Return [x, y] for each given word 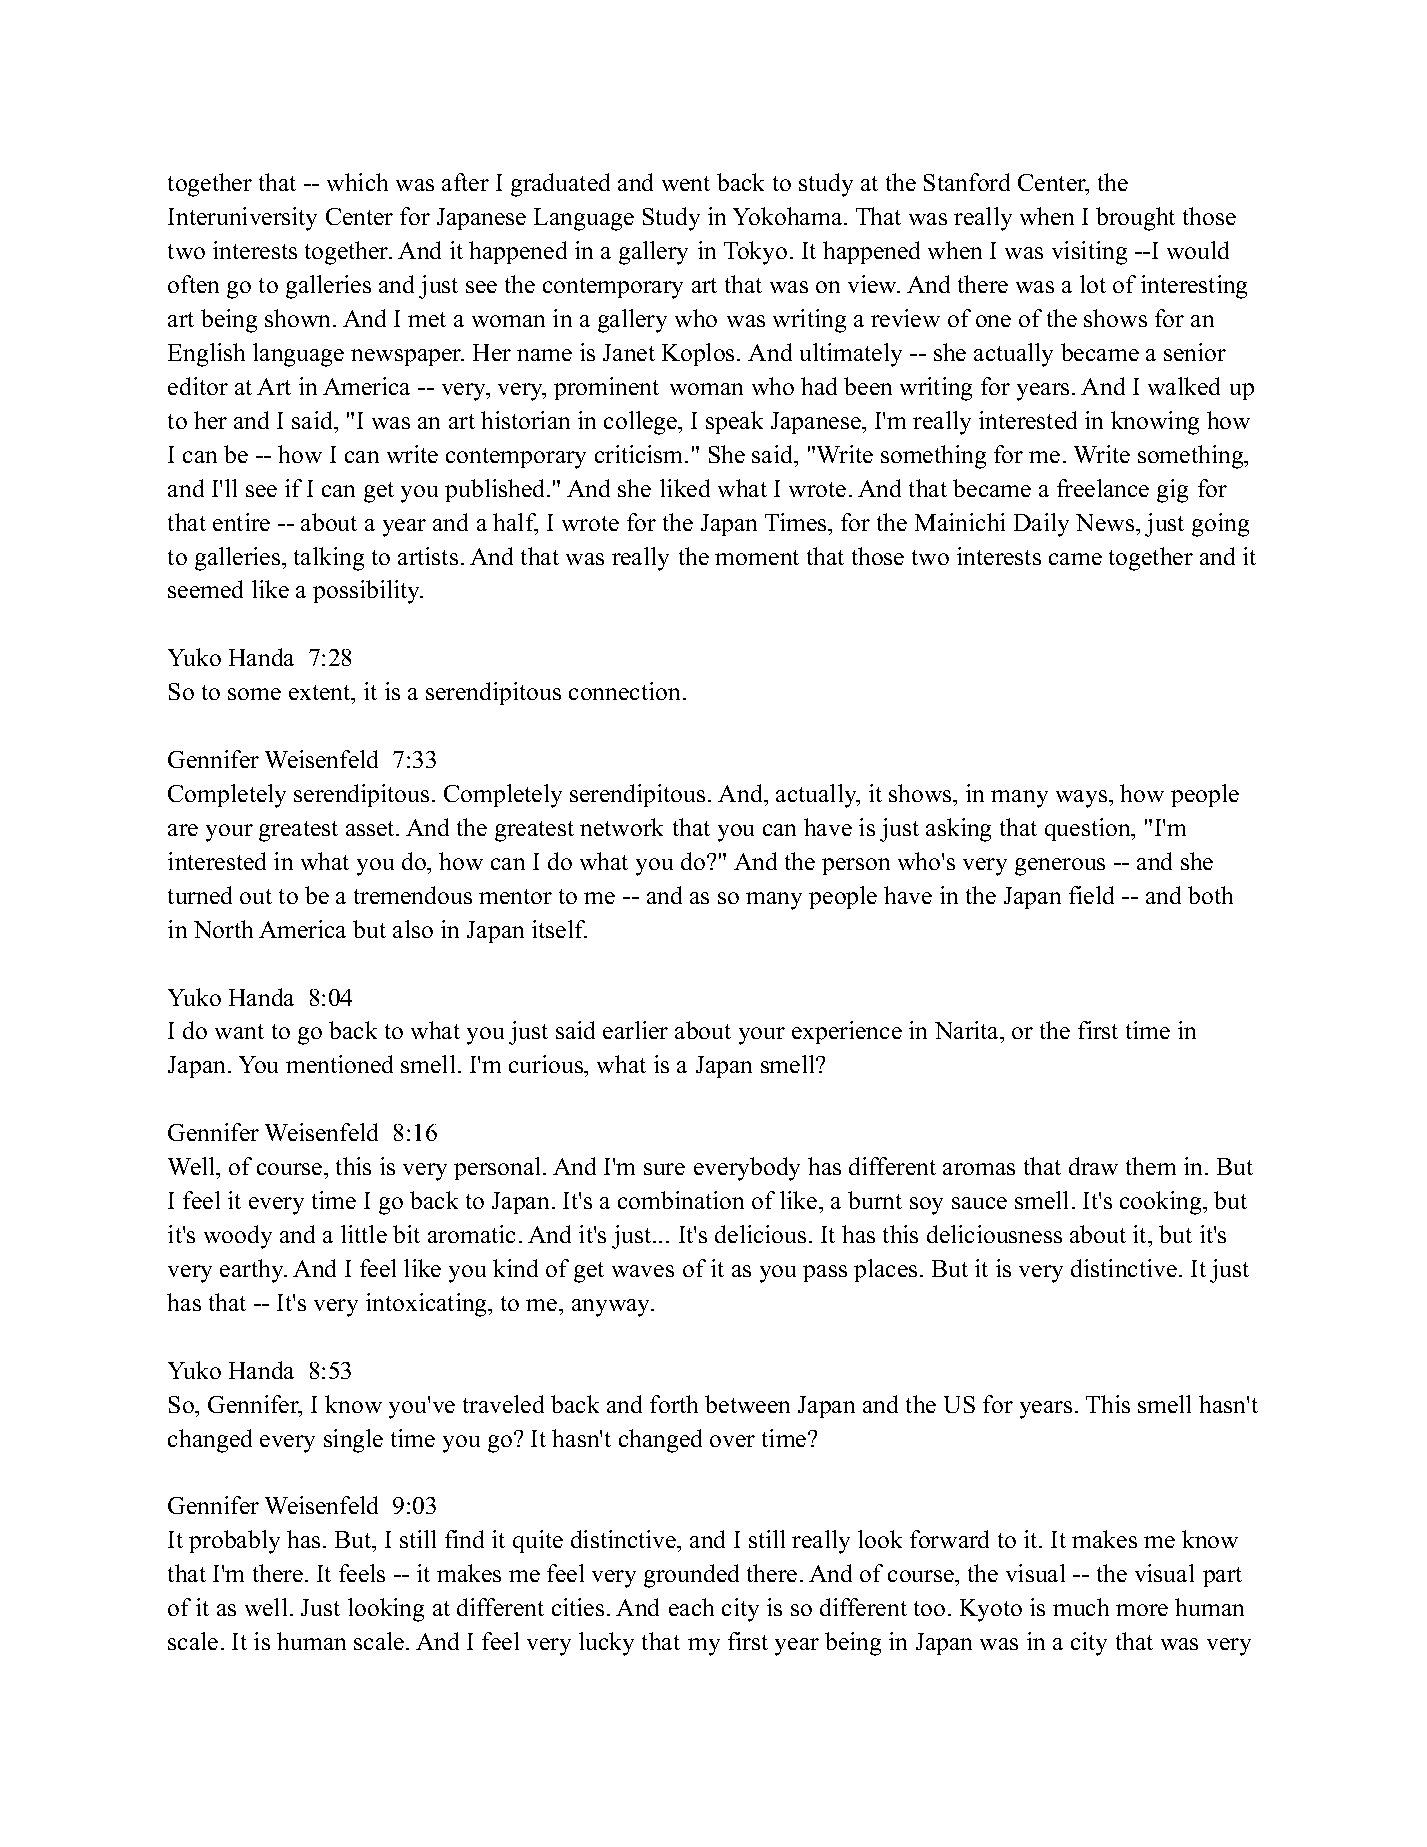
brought [1135, 219]
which [357, 182]
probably [234, 1542]
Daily [1041, 525]
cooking [1162, 1203]
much [1081, 1607]
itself [559, 929]
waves [643, 1271]
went [686, 183]
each [691, 1607]
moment [757, 557]
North [223, 929]
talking [329, 559]
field [1091, 895]
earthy [253, 1271]
